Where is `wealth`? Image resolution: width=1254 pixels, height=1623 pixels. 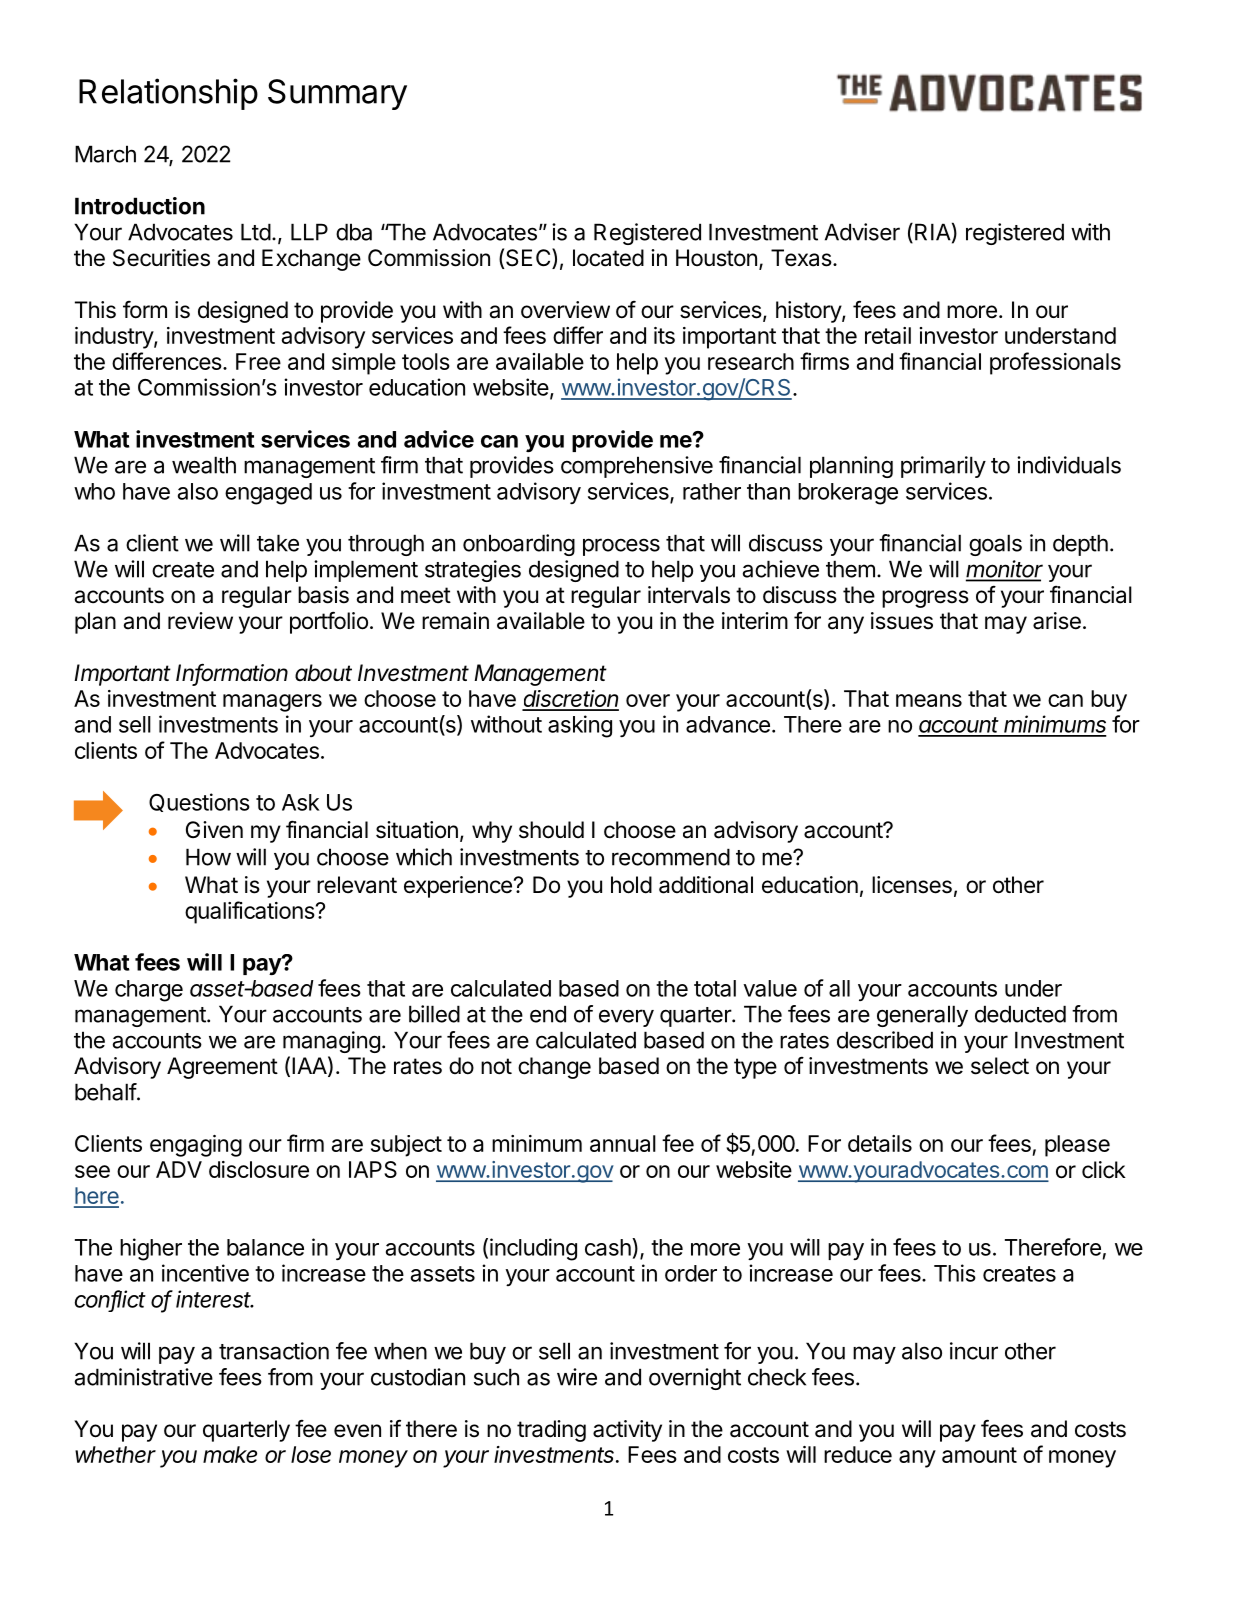 wealth is located at coordinates (204, 465).
